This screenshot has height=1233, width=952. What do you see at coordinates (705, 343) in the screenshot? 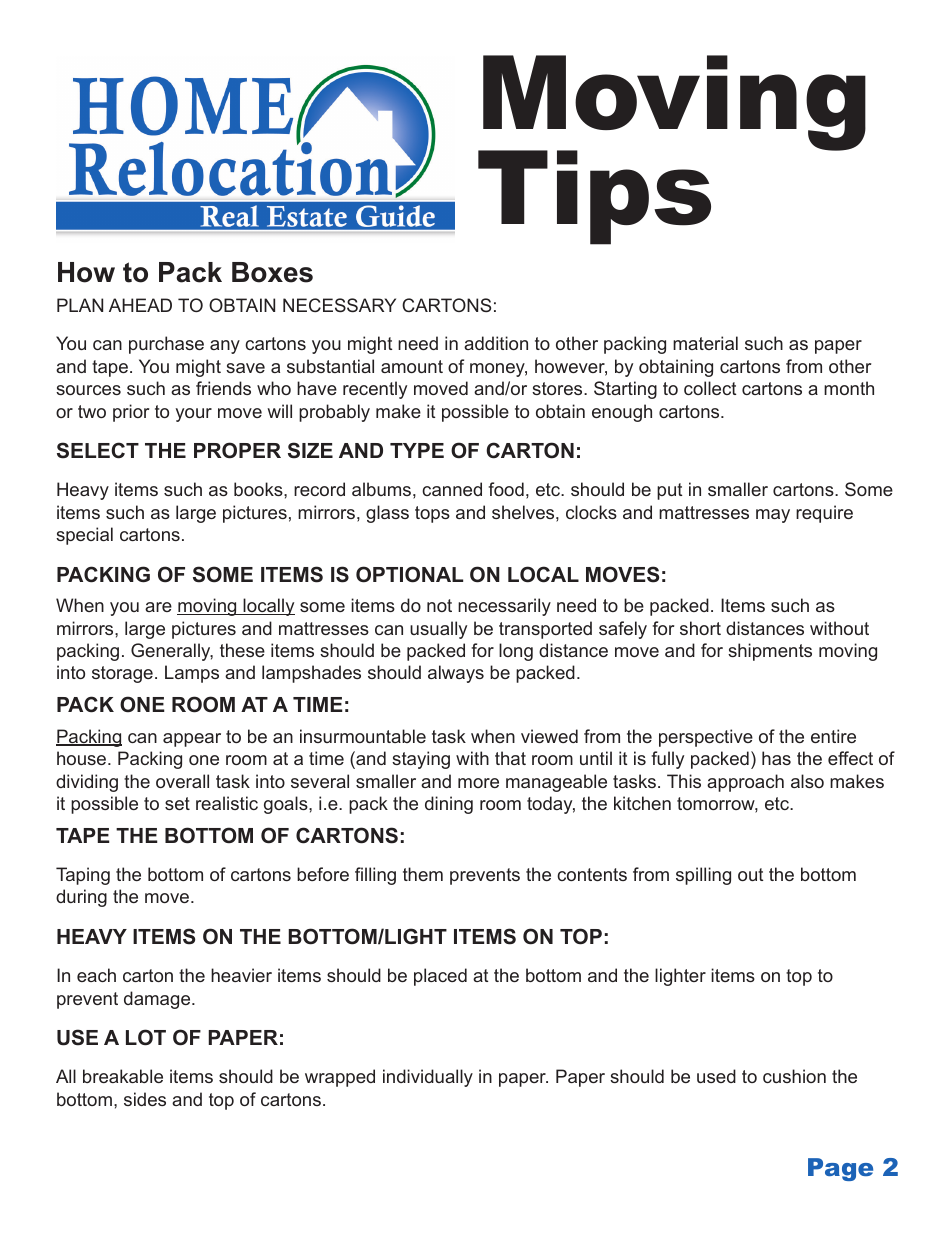
I see `material` at bounding box center [705, 343].
